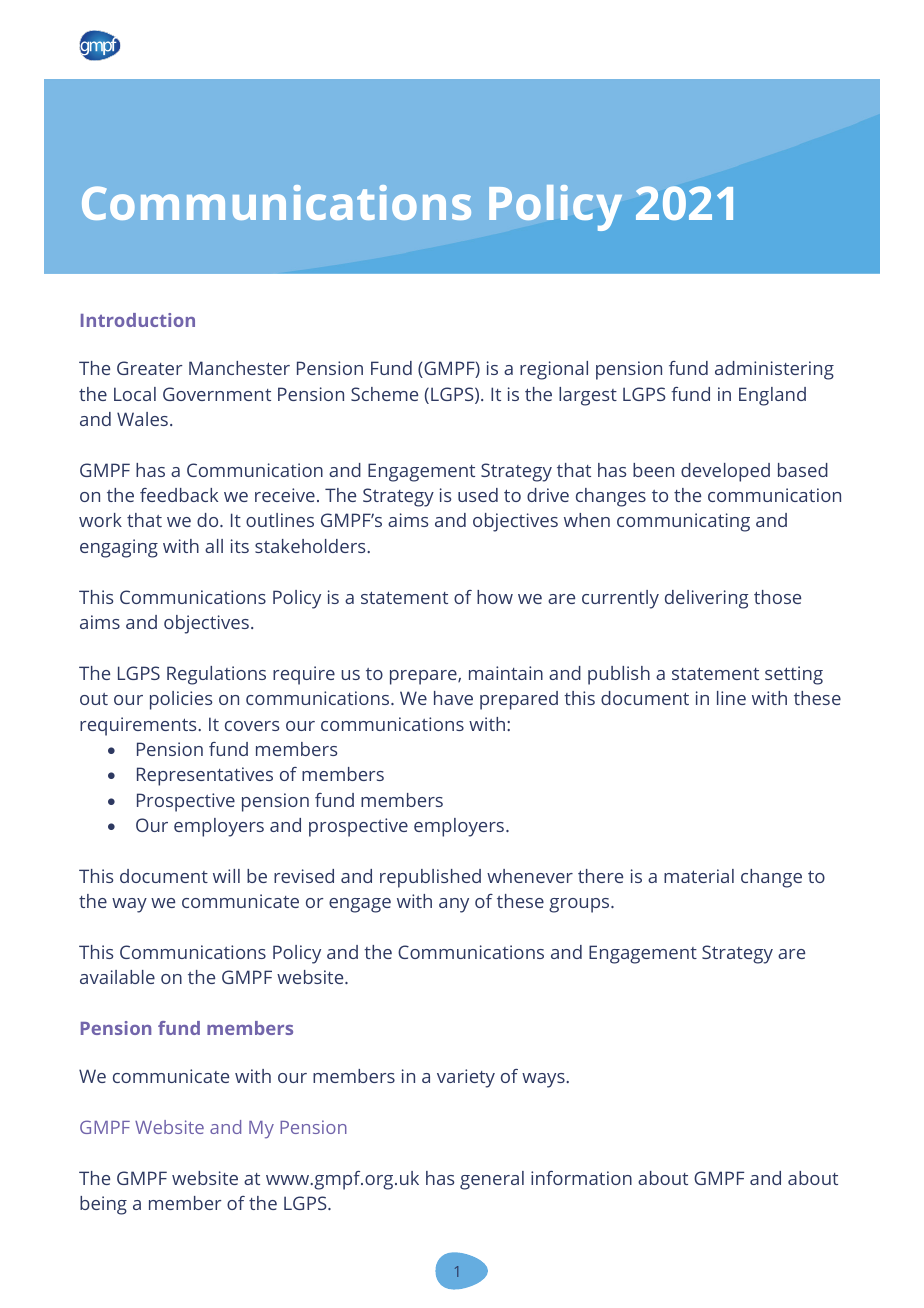 This screenshot has width=924, height=1308. What do you see at coordinates (454, 905) in the screenshot?
I see `any` at bounding box center [454, 905].
